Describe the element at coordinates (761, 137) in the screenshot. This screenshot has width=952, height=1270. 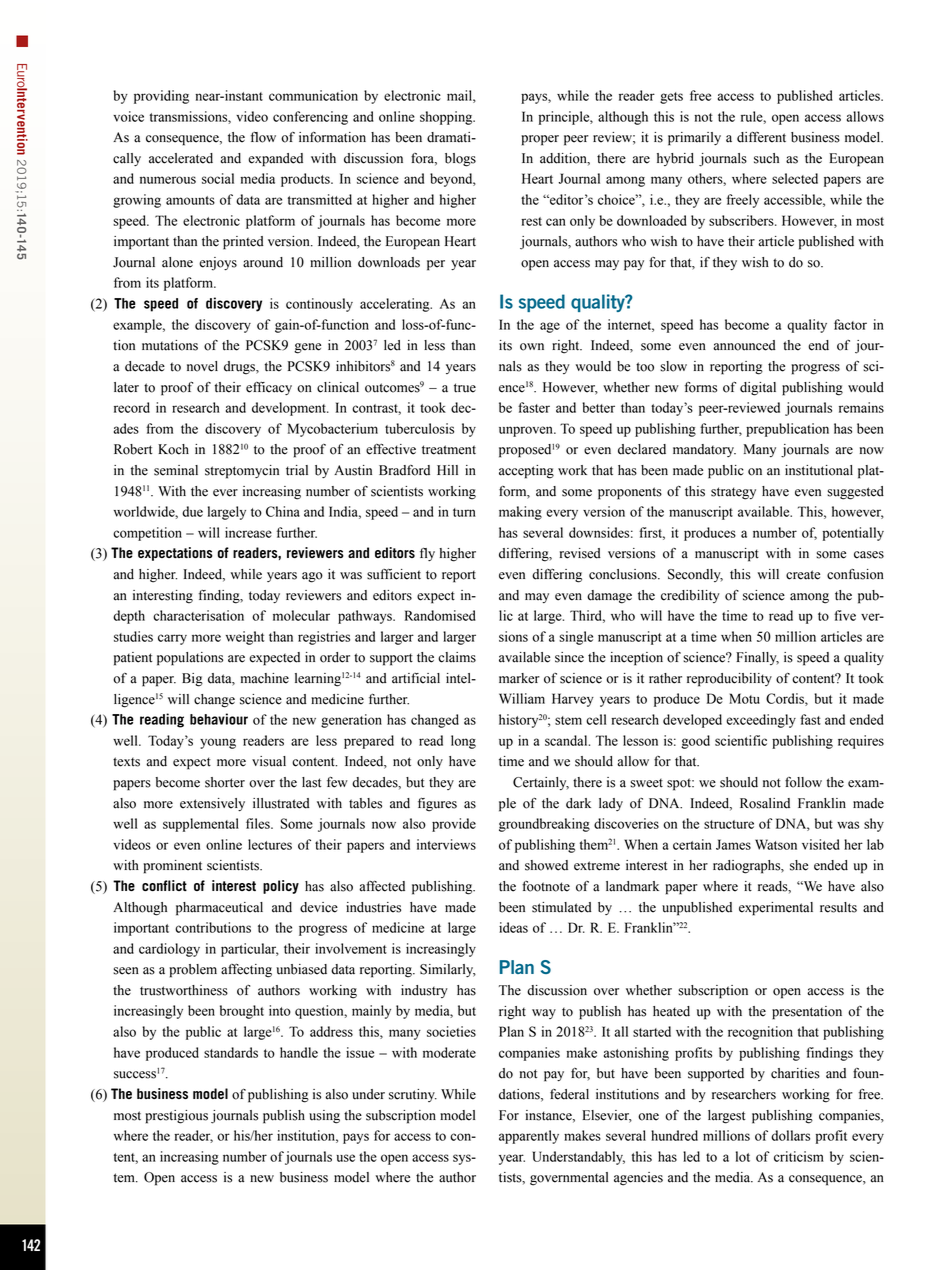
I see `different` at that location.
